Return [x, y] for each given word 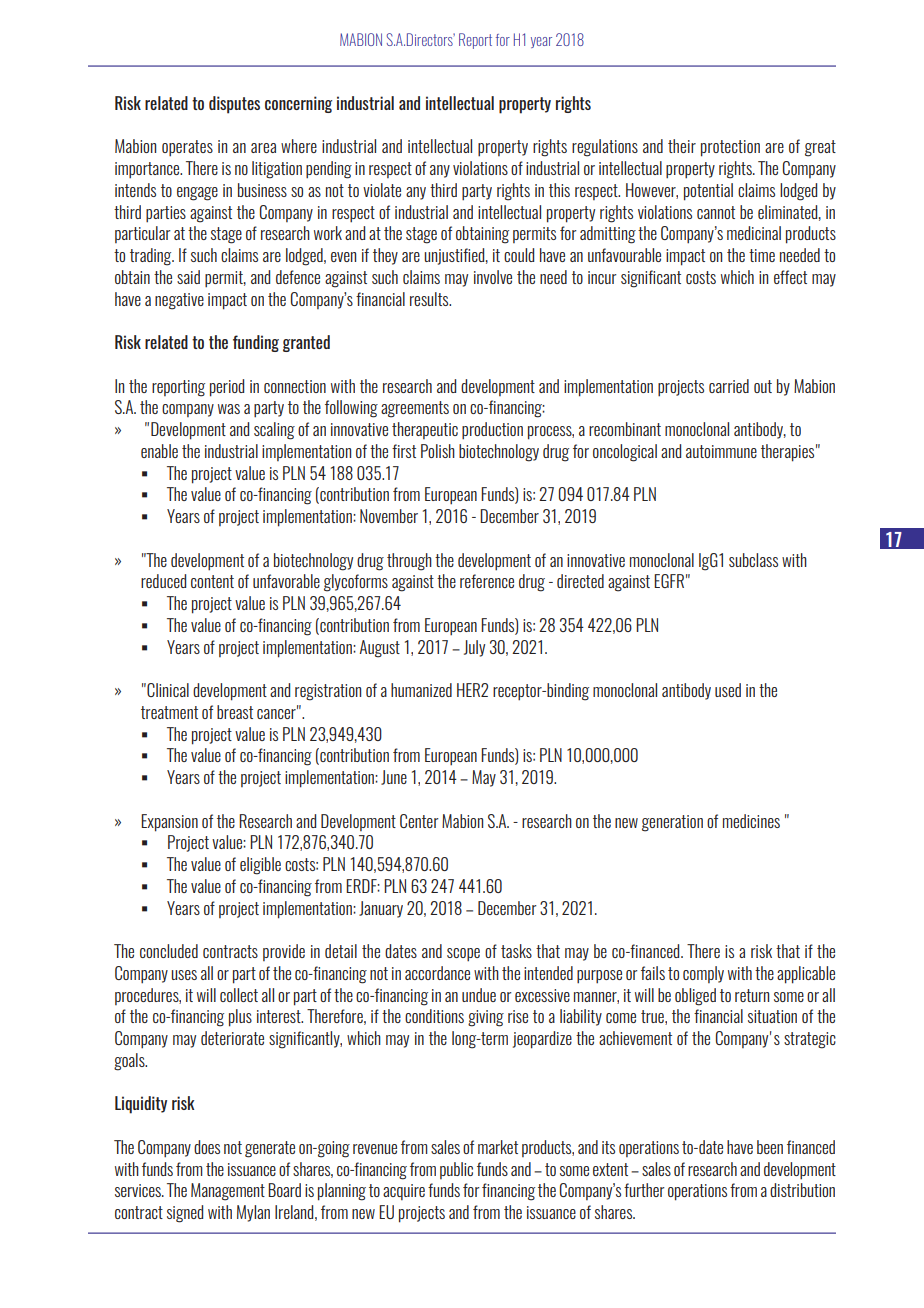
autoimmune [721, 451]
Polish [438, 451]
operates [187, 148]
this [559, 190]
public [456, 1170]
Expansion [169, 823]
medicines [751, 821]
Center [419, 821]
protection [730, 148]
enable [159, 451]
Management [228, 1192]
